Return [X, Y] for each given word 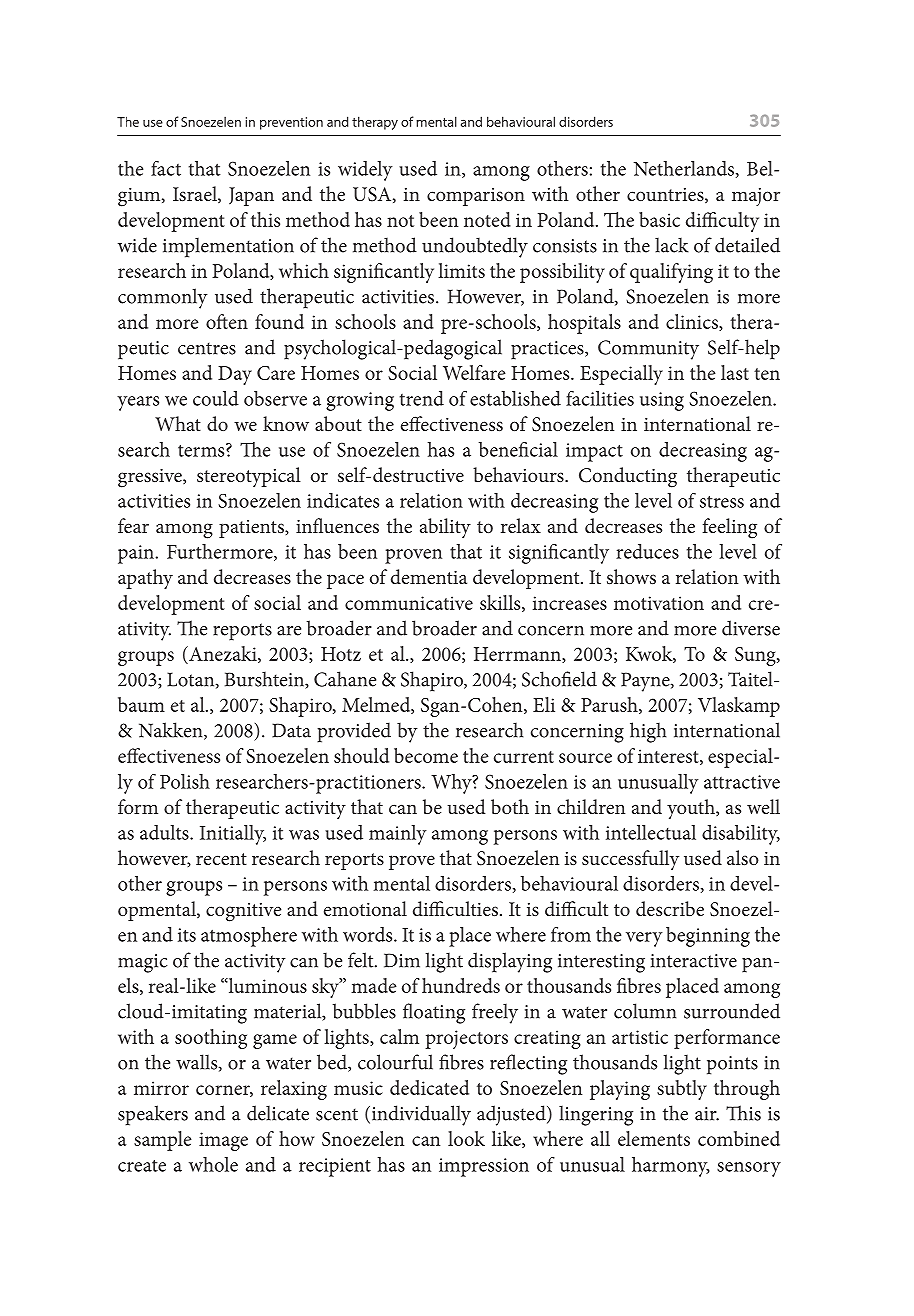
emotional [365, 908]
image [223, 1141]
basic [659, 219]
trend [422, 398]
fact [166, 168]
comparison [476, 197]
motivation [659, 603]
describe [670, 908]
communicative [409, 603]
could [216, 398]
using [662, 401]
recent [221, 859]
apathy [145, 579]
